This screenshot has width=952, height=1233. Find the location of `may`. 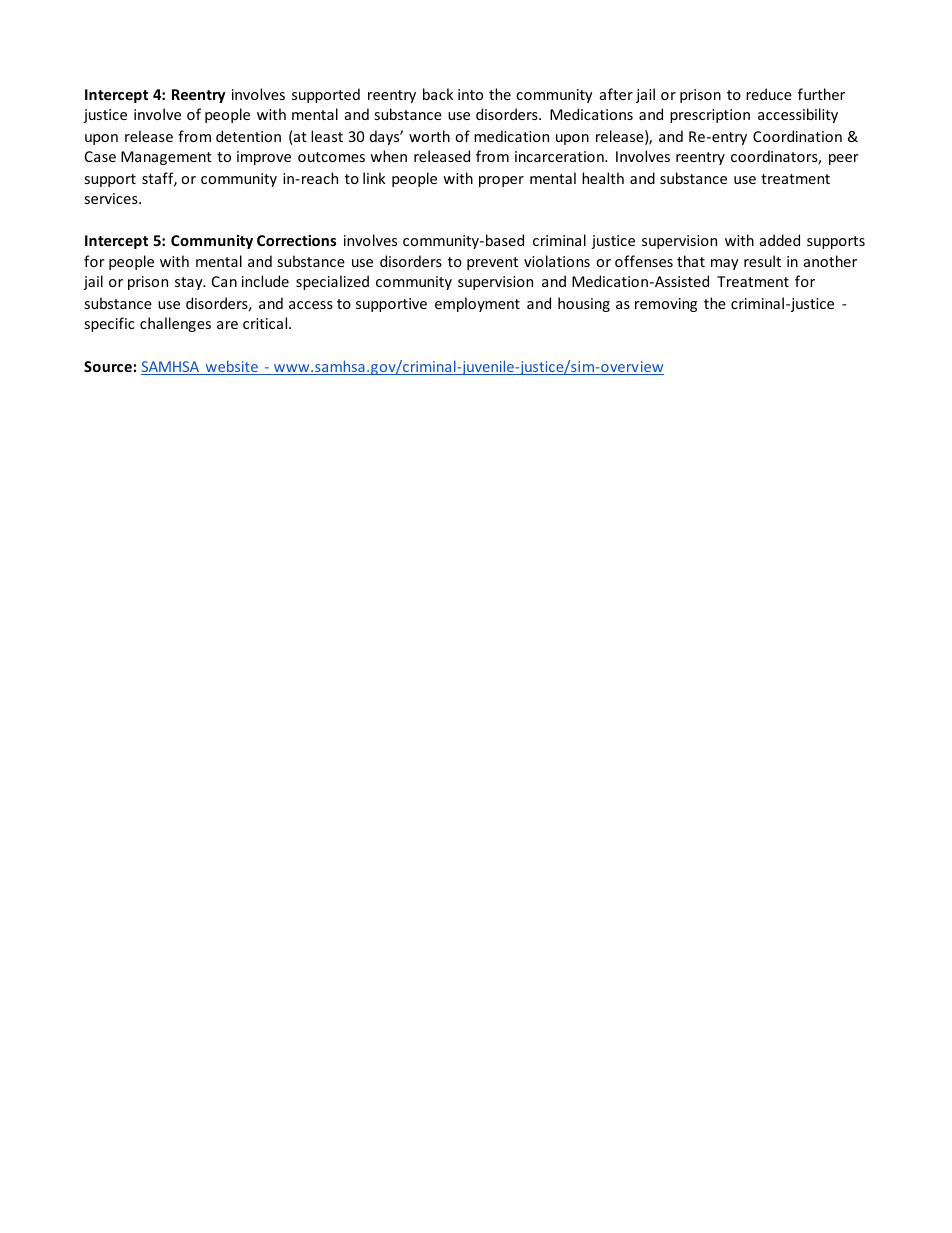

may is located at coordinates (725, 264).
